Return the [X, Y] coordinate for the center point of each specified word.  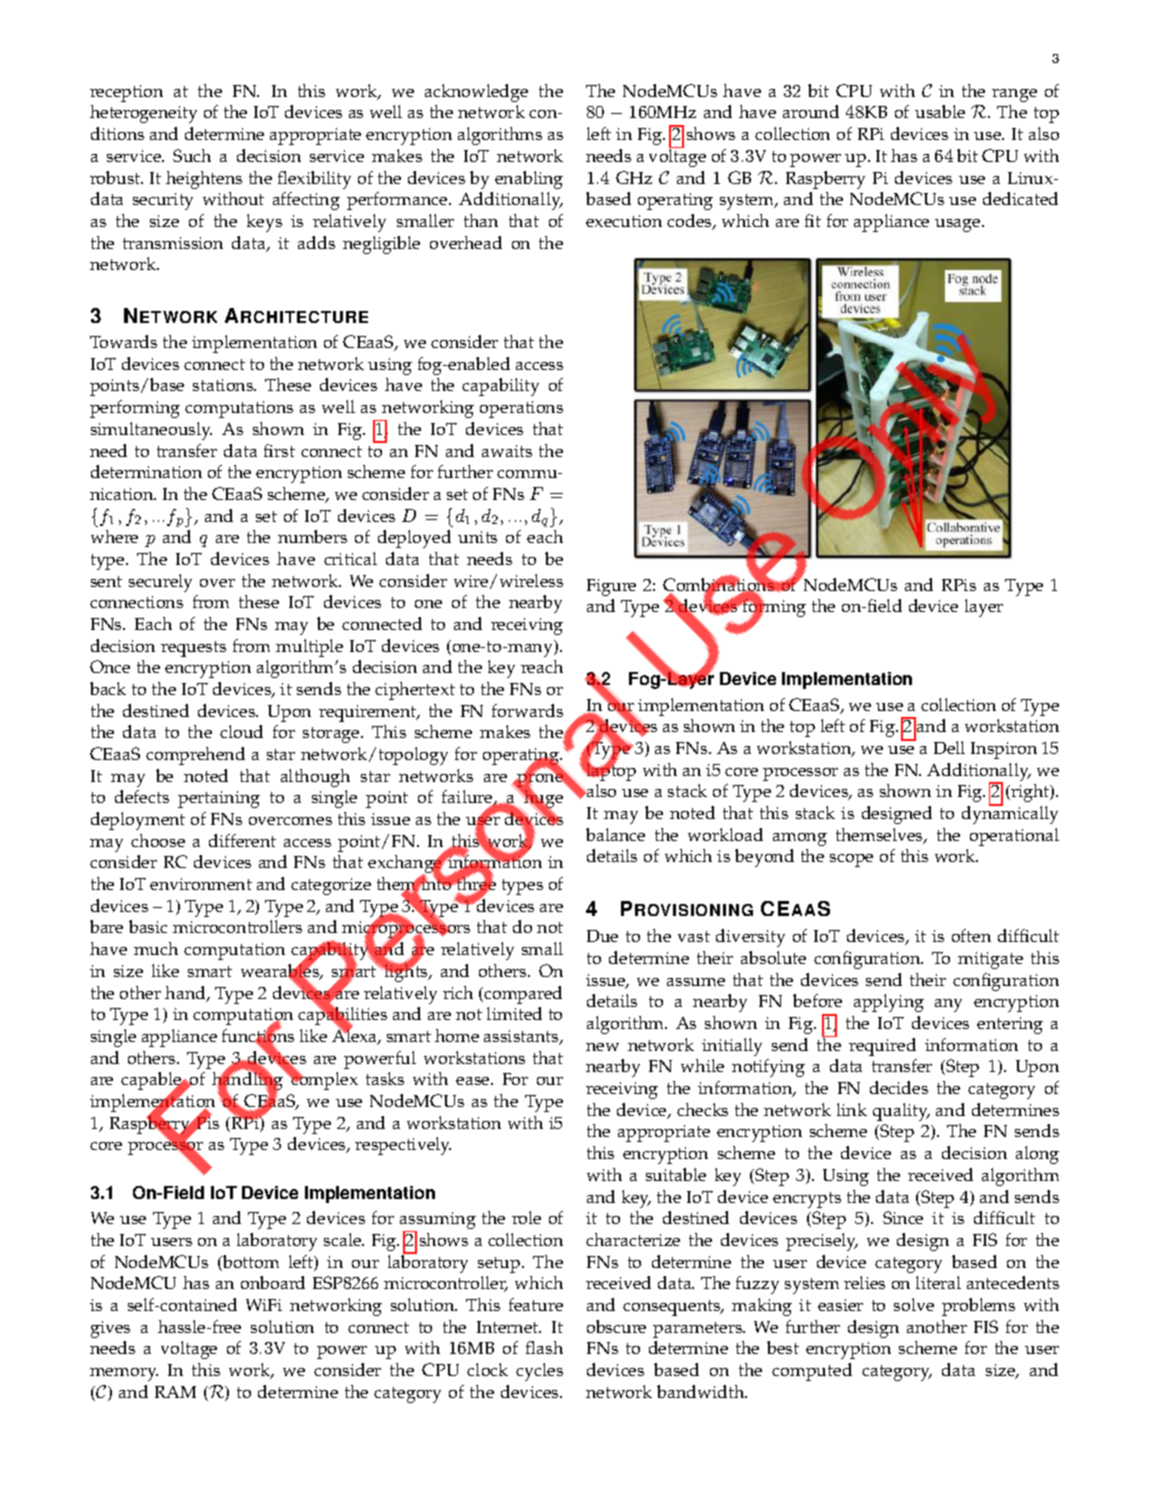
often [971, 935]
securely [160, 583]
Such [192, 155]
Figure [611, 587]
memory [124, 1374]
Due [602, 936]
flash [544, 1347]
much [156, 948]
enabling [529, 180]
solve [914, 1304]
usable [940, 111]
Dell [949, 747]
